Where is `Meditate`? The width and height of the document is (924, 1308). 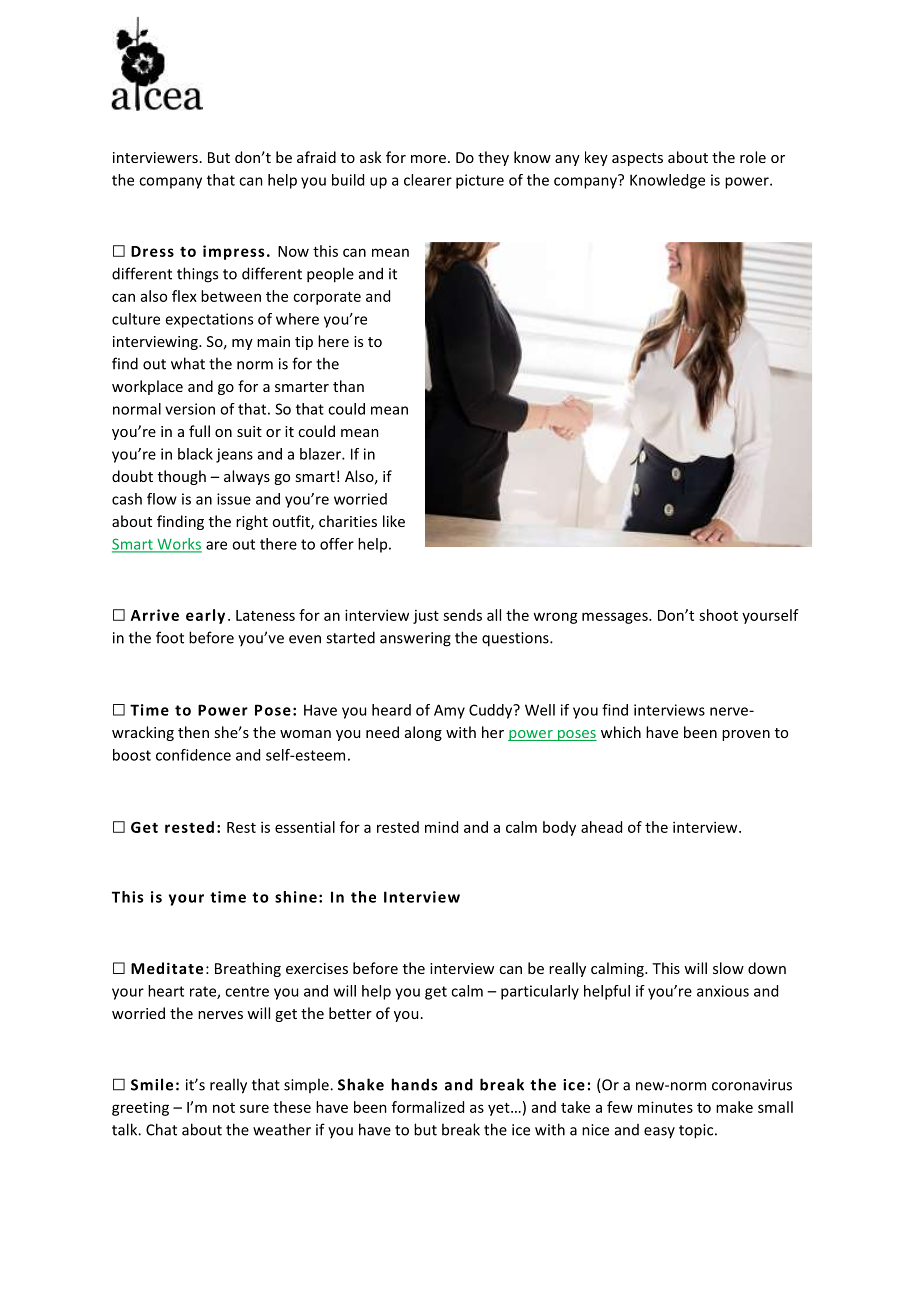
Meditate is located at coordinates (167, 968).
